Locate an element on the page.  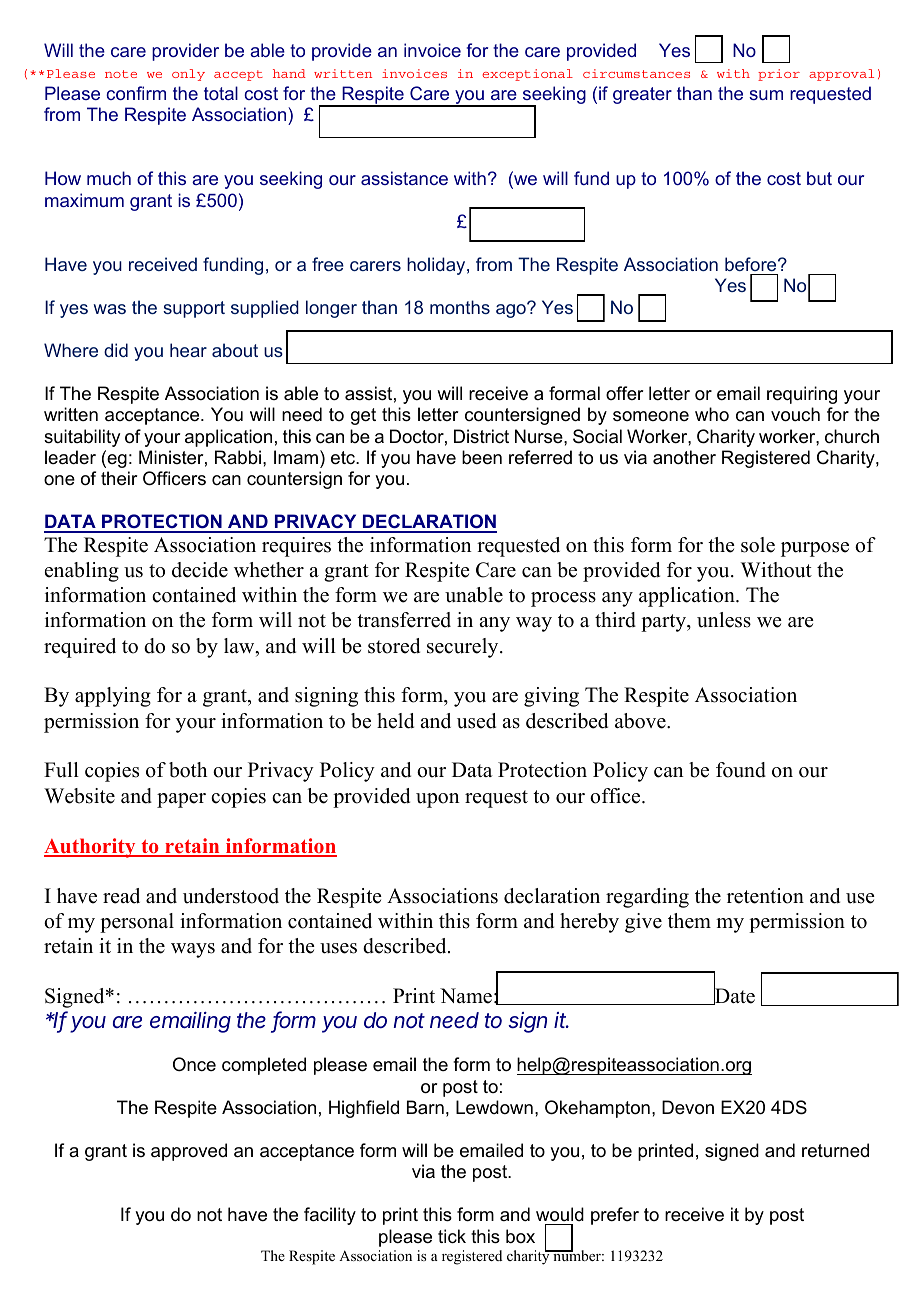
upon is located at coordinates (438, 800).
